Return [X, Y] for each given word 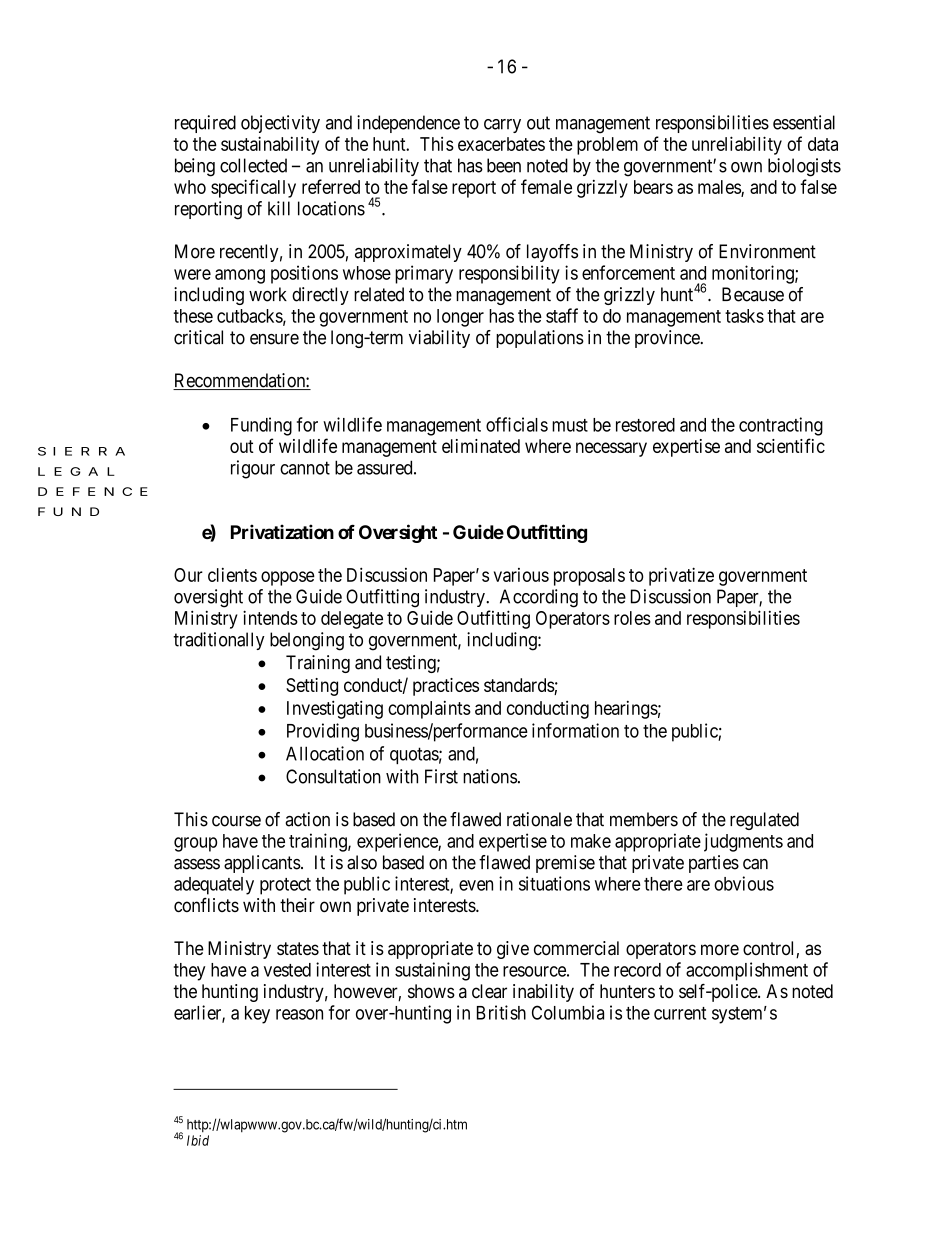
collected [253, 165]
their [297, 905]
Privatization [282, 531]
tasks [744, 316]
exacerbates [501, 144]
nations [490, 776]
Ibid [198, 1140]
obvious [744, 883]
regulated [764, 821]
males [720, 188]
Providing [323, 732]
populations [540, 339]
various [521, 575]
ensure [274, 339]
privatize [681, 576]
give [513, 950]
